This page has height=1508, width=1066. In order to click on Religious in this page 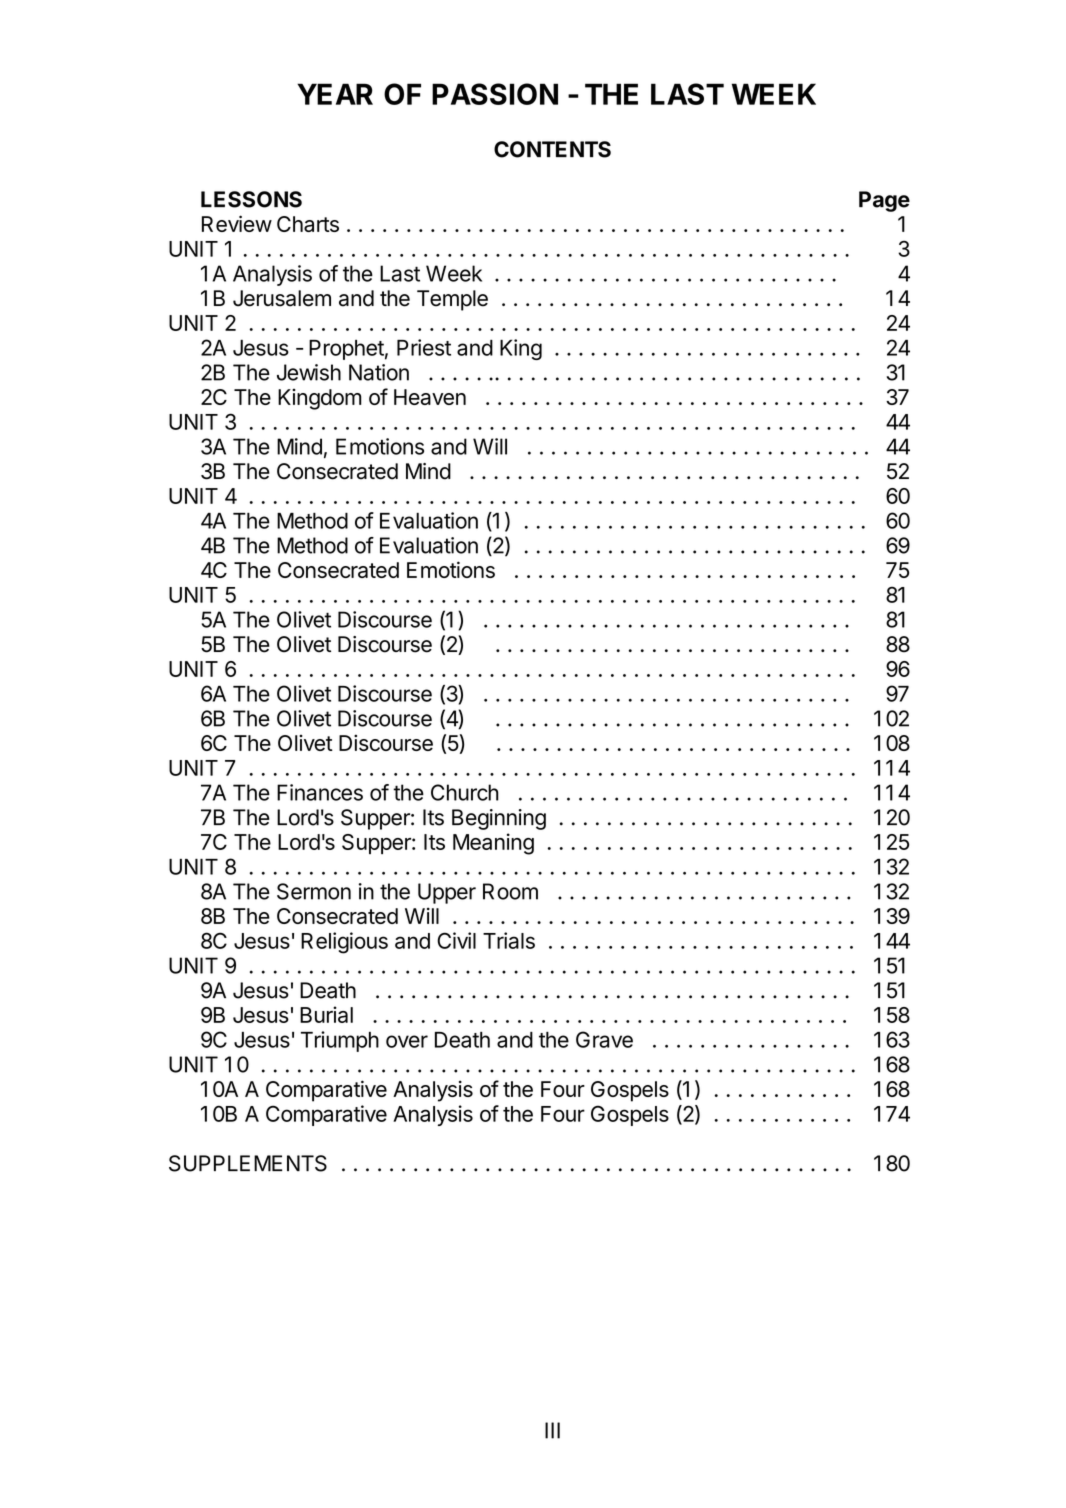, I will do `click(344, 943)`.
